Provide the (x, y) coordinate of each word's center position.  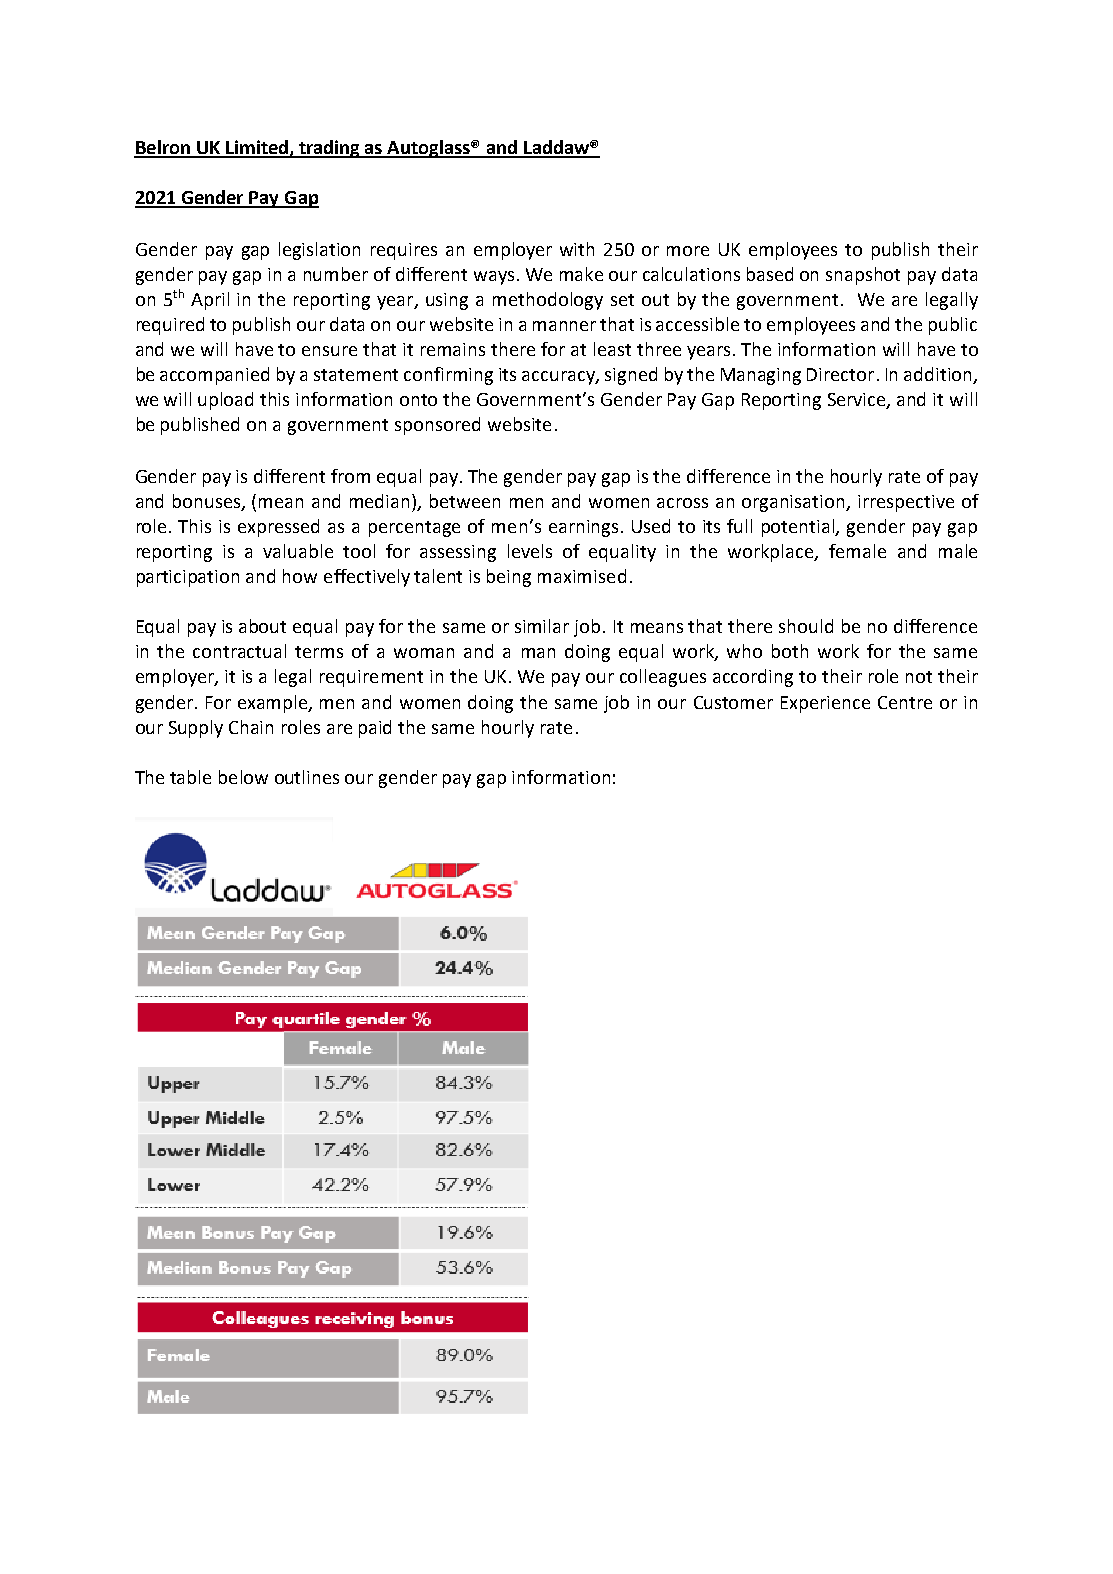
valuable (298, 551)
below (243, 777)
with (577, 249)
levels (530, 551)
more (688, 251)
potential (799, 528)
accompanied (214, 376)
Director (840, 374)
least (612, 349)
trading (329, 149)
